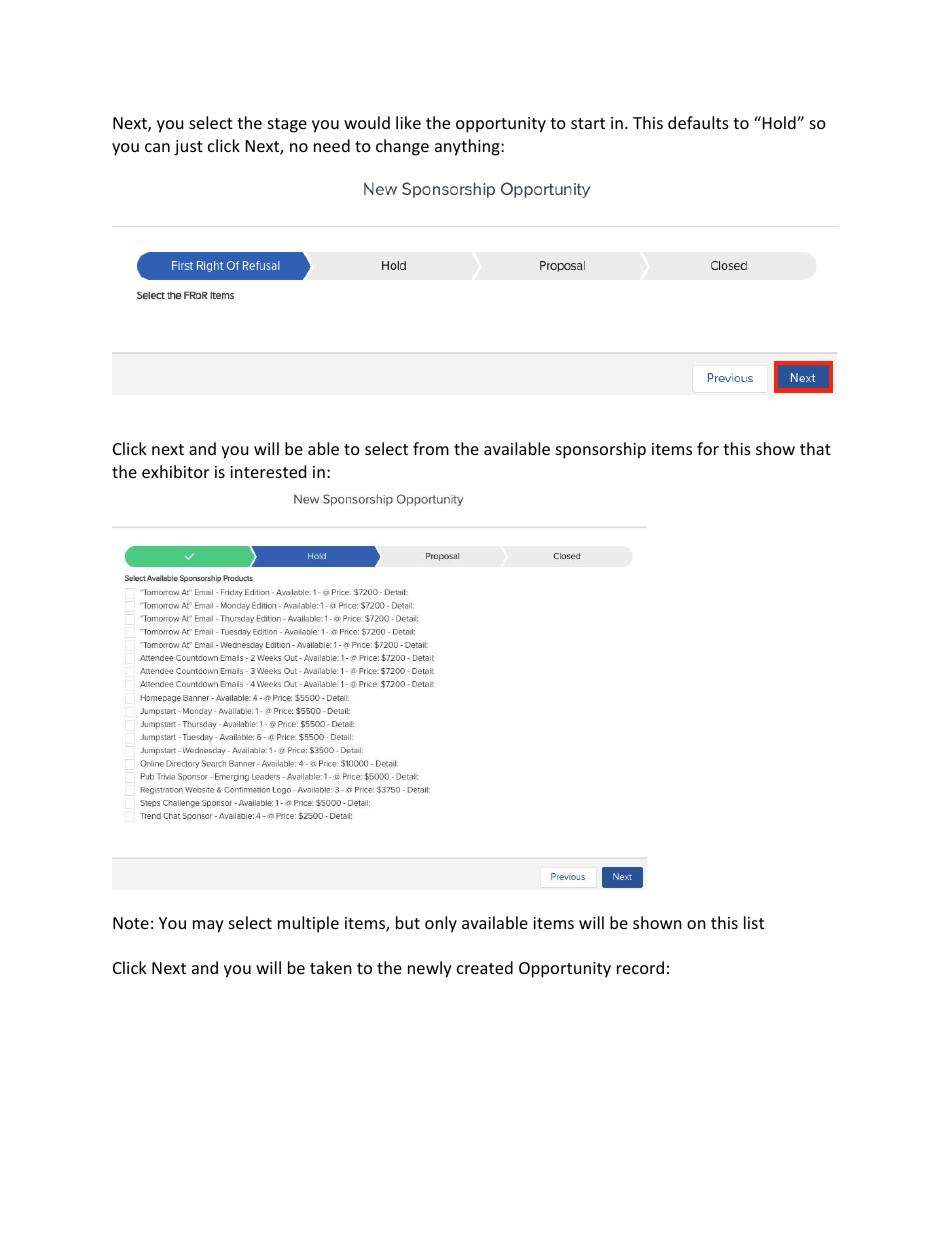 This screenshot has width=952, height=1233. Describe the element at coordinates (708, 448) in the screenshot. I see `for` at that location.
